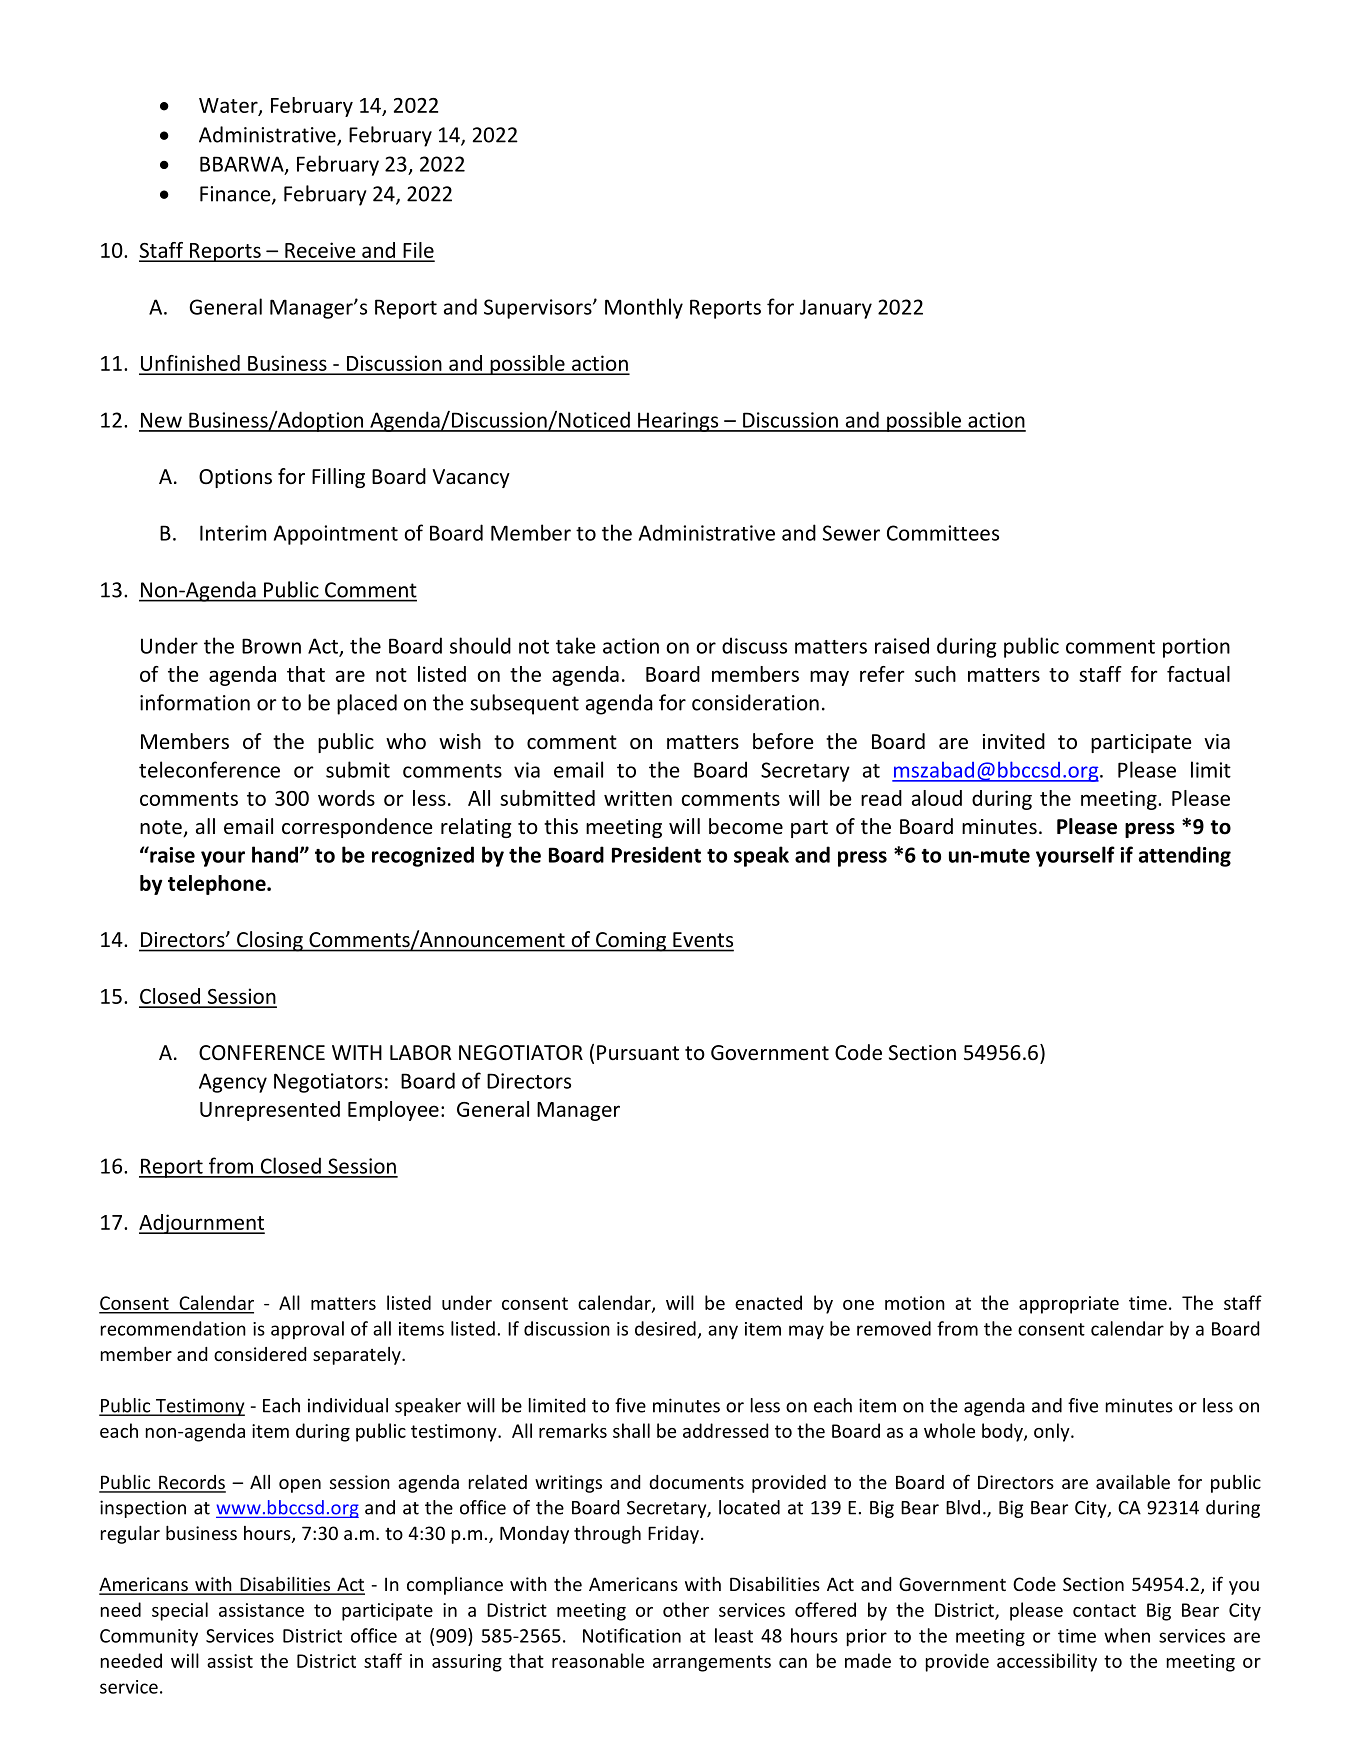  Describe the element at coordinates (943, 533) in the screenshot. I see `Committees` at that location.
